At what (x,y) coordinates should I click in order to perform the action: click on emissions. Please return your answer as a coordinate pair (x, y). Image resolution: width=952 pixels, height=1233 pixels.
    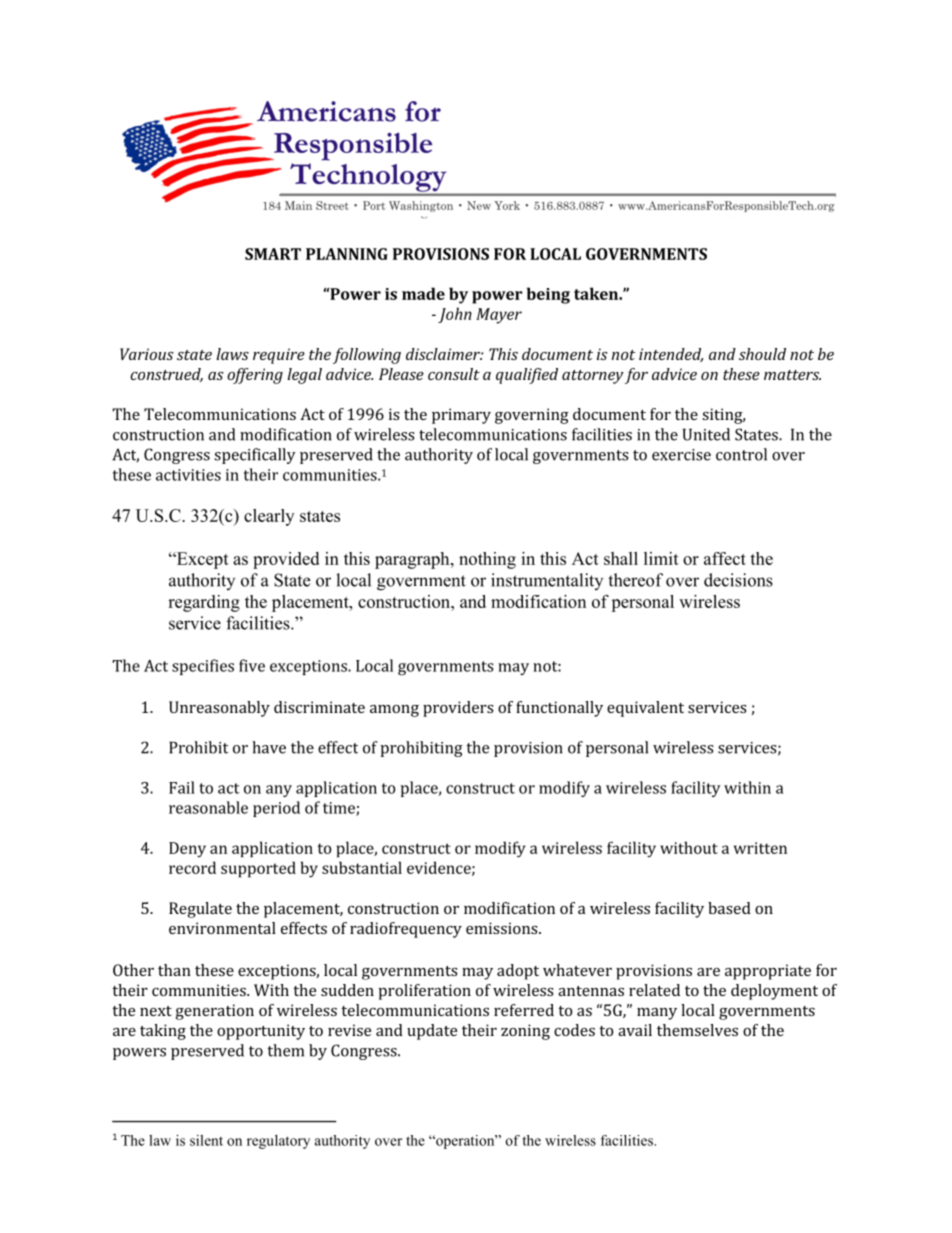
    Looking at the image, I should click on (503, 928).
